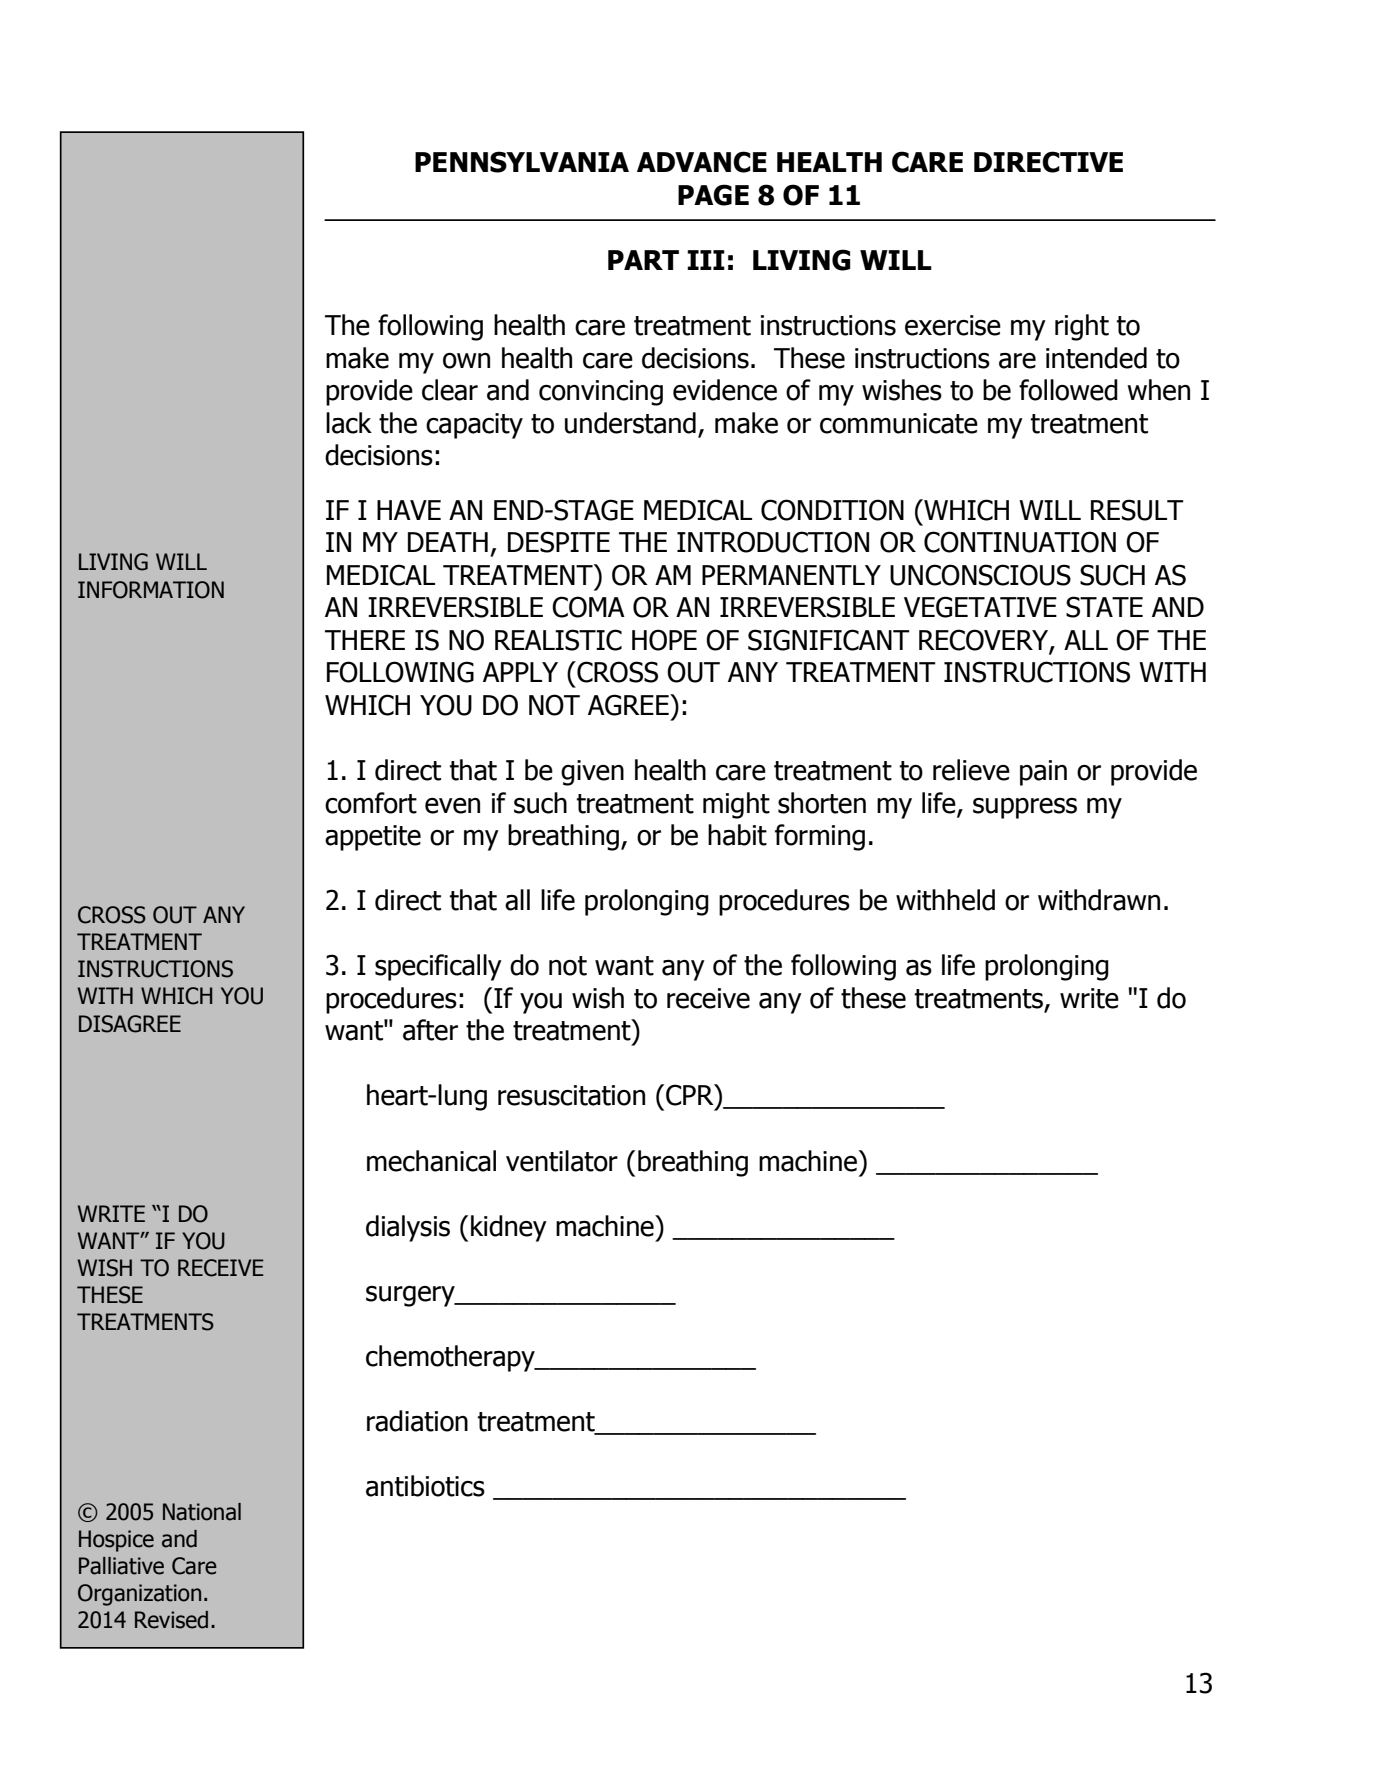 The height and width of the image is (1780, 1375). I want to click on resuscitation, so click(571, 1095).
